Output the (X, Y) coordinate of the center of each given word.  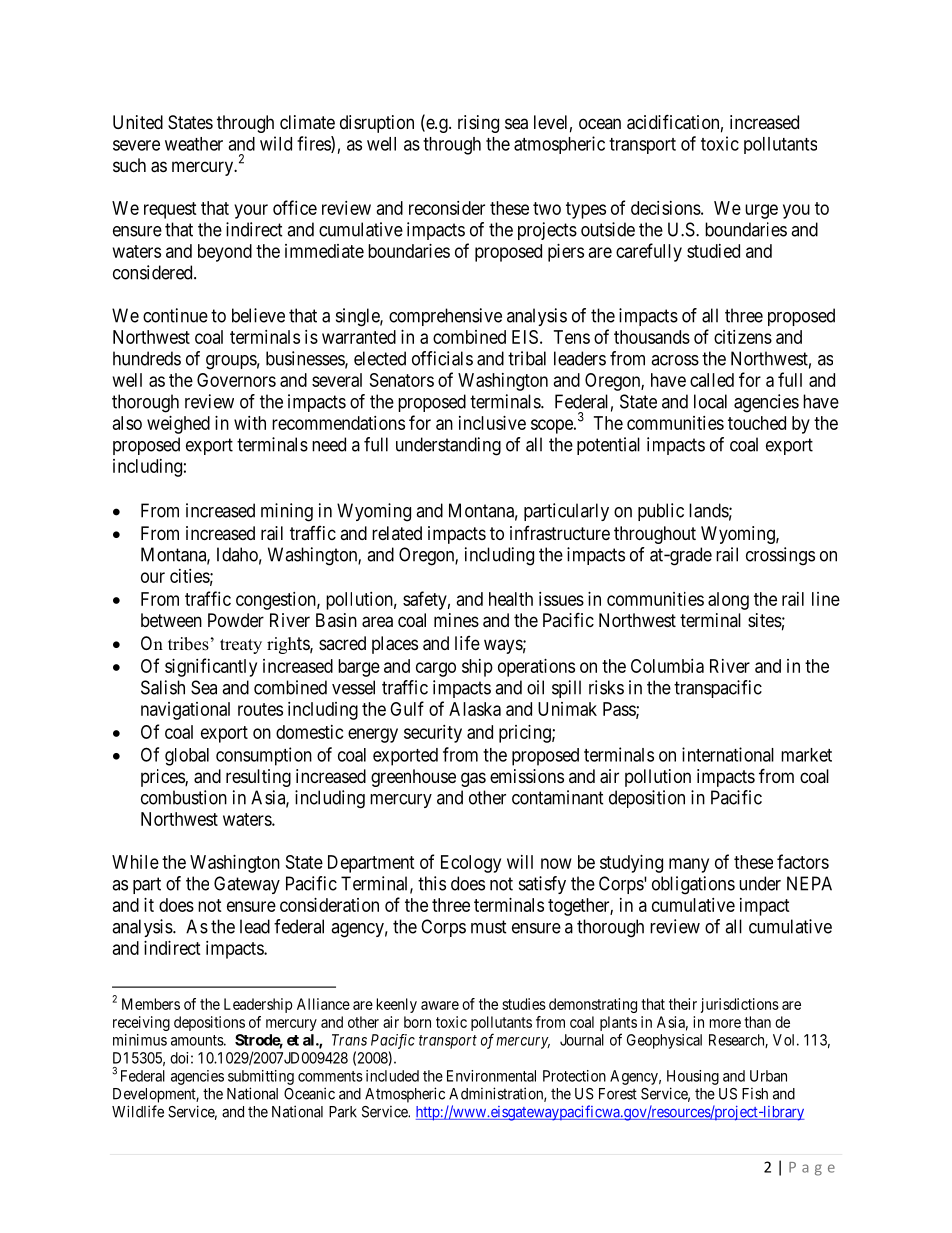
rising (478, 124)
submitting (261, 1077)
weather (194, 144)
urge (761, 211)
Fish (755, 1094)
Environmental (491, 1076)
